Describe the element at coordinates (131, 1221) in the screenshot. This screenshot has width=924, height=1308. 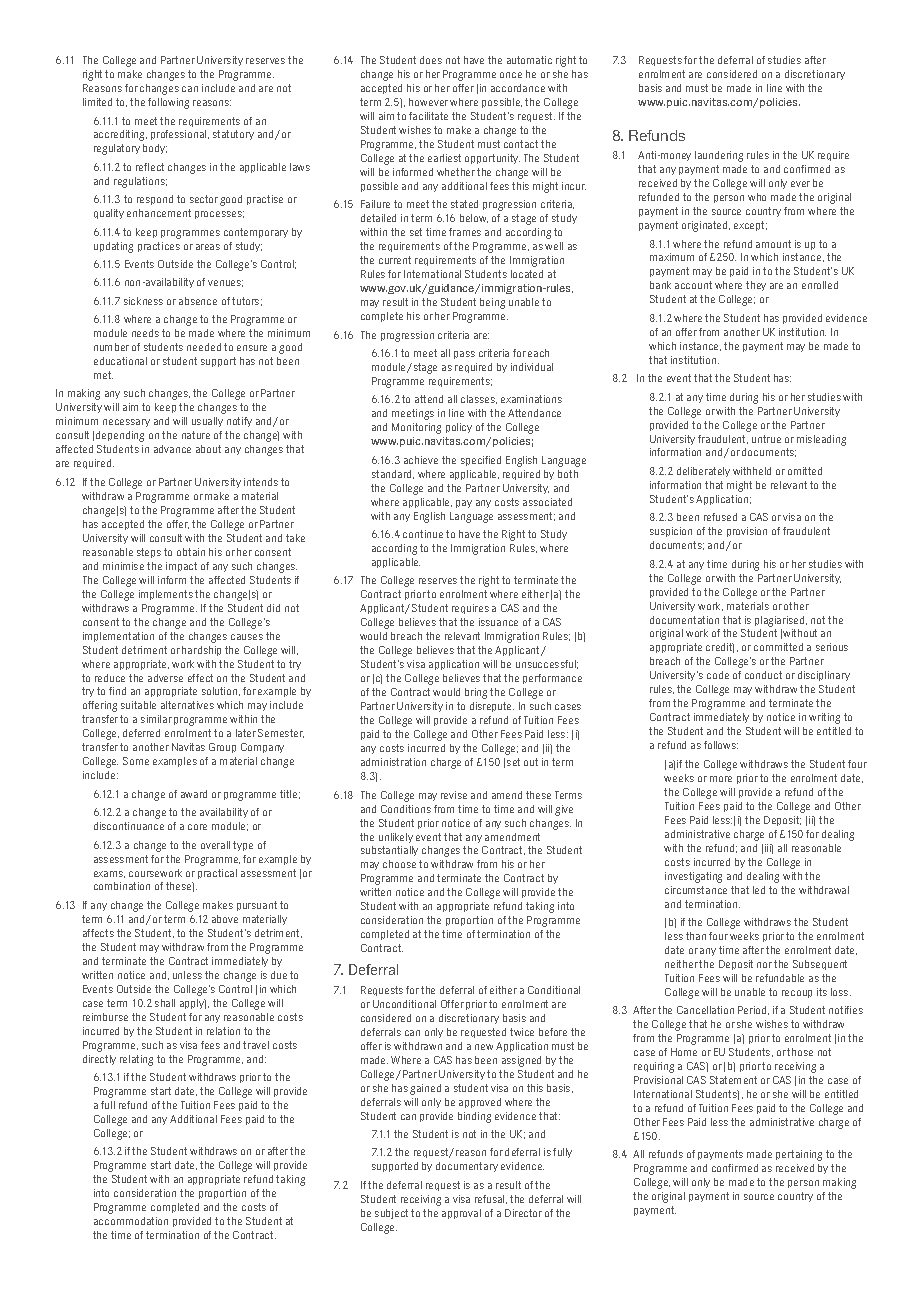
I see `accommodation` at that location.
